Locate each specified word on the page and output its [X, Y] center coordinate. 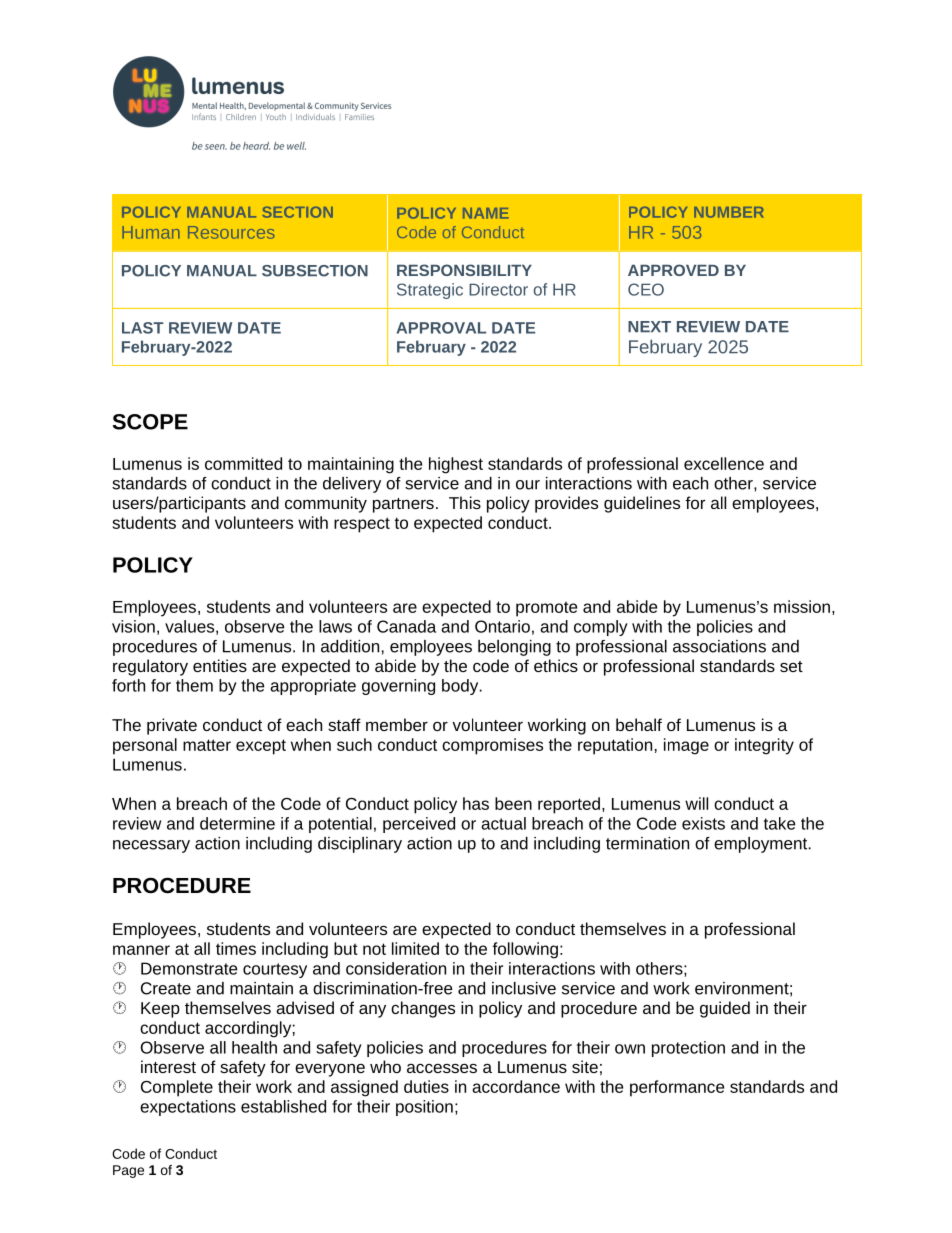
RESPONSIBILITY [464, 270]
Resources [231, 232]
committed [243, 463]
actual [503, 823]
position [424, 1108]
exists [703, 823]
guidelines [642, 504]
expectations [188, 1108]
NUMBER [729, 212]
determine [237, 823]
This [465, 502]
